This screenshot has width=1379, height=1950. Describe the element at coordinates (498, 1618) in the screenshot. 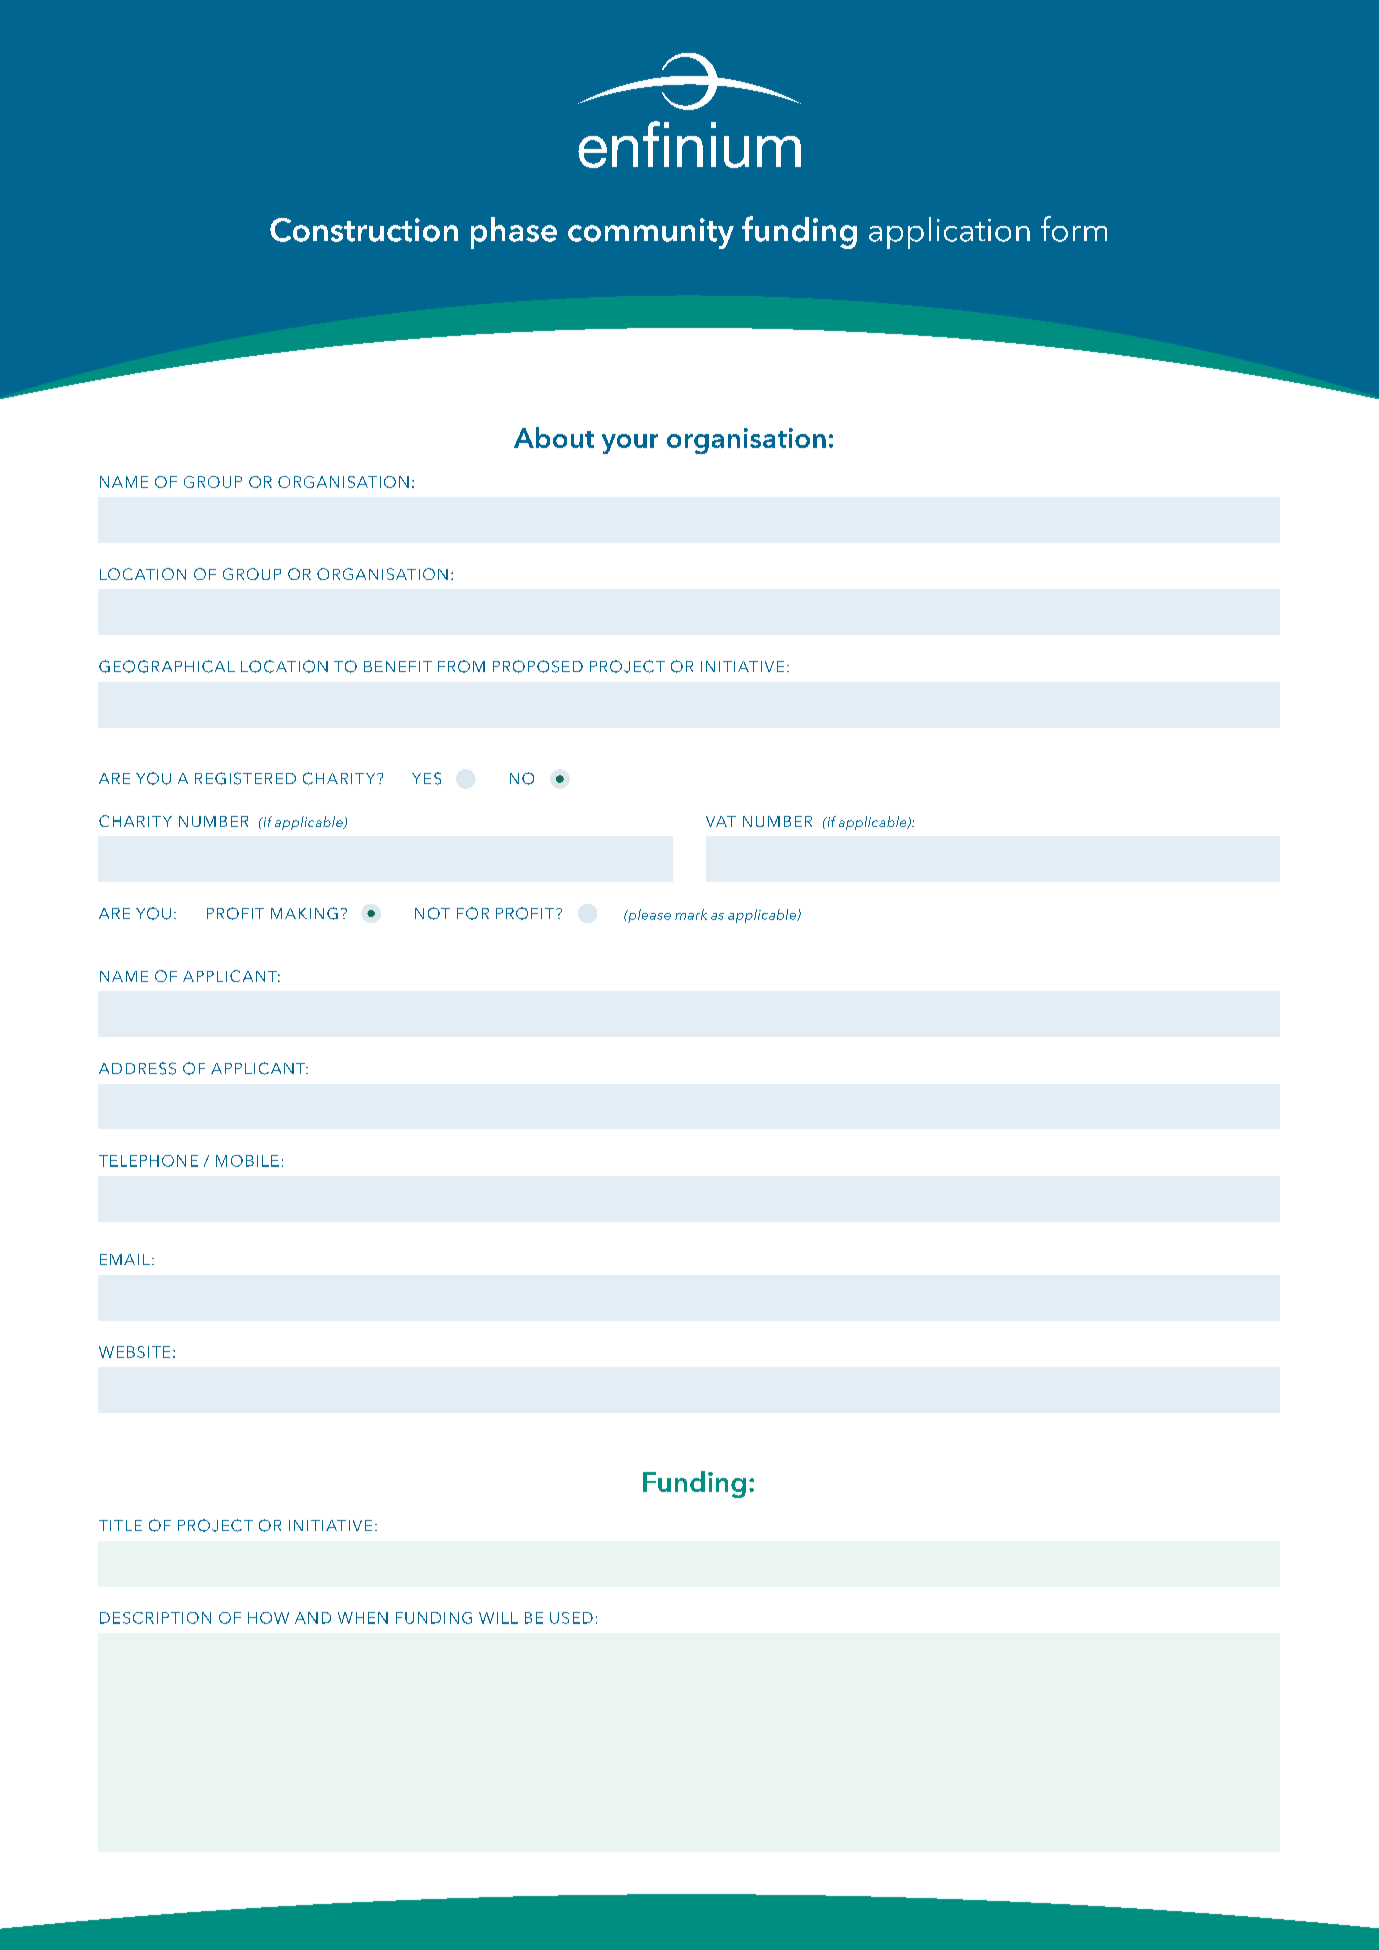

I see `WILL` at that location.
